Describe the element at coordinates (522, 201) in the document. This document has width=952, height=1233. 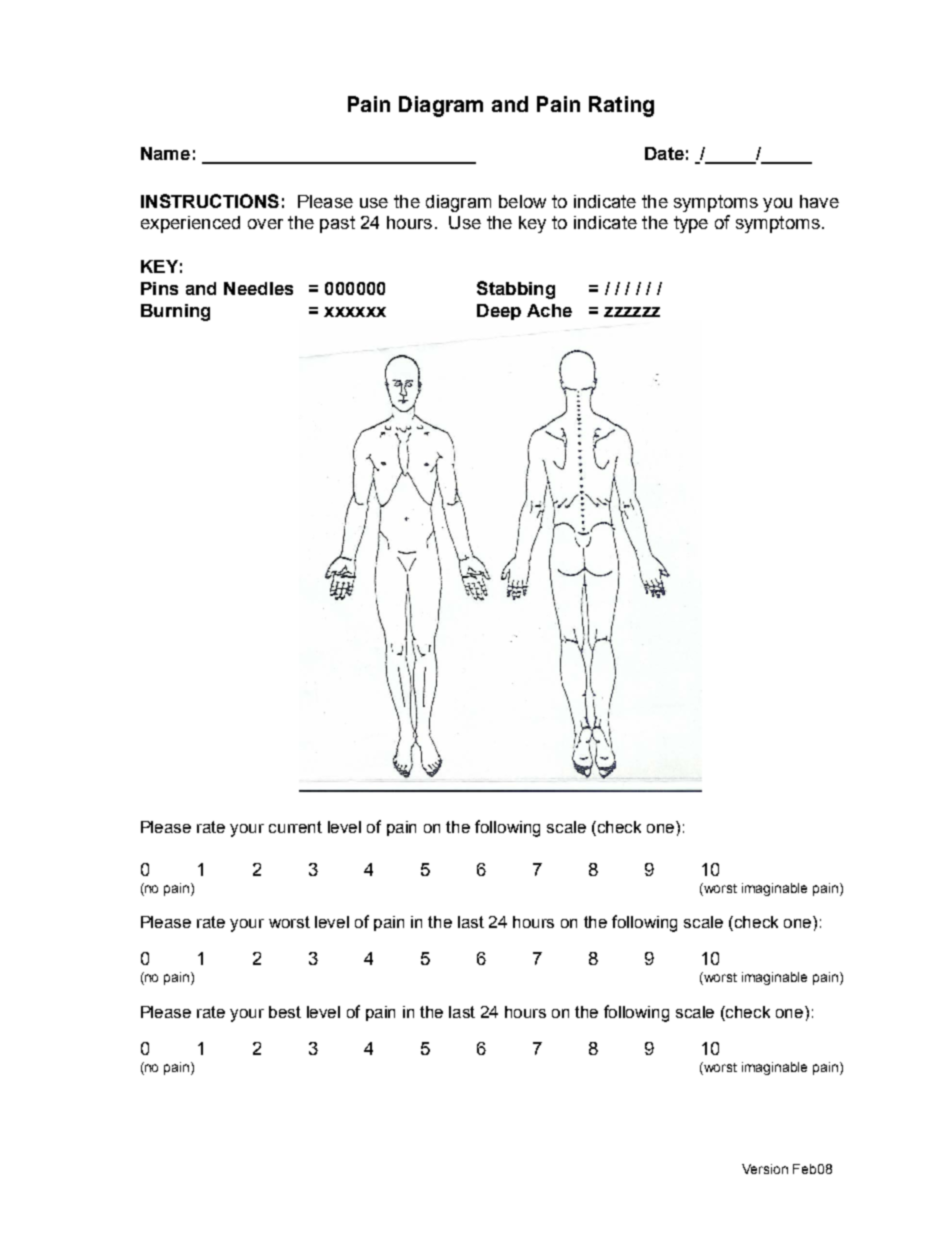
I see `below` at that location.
